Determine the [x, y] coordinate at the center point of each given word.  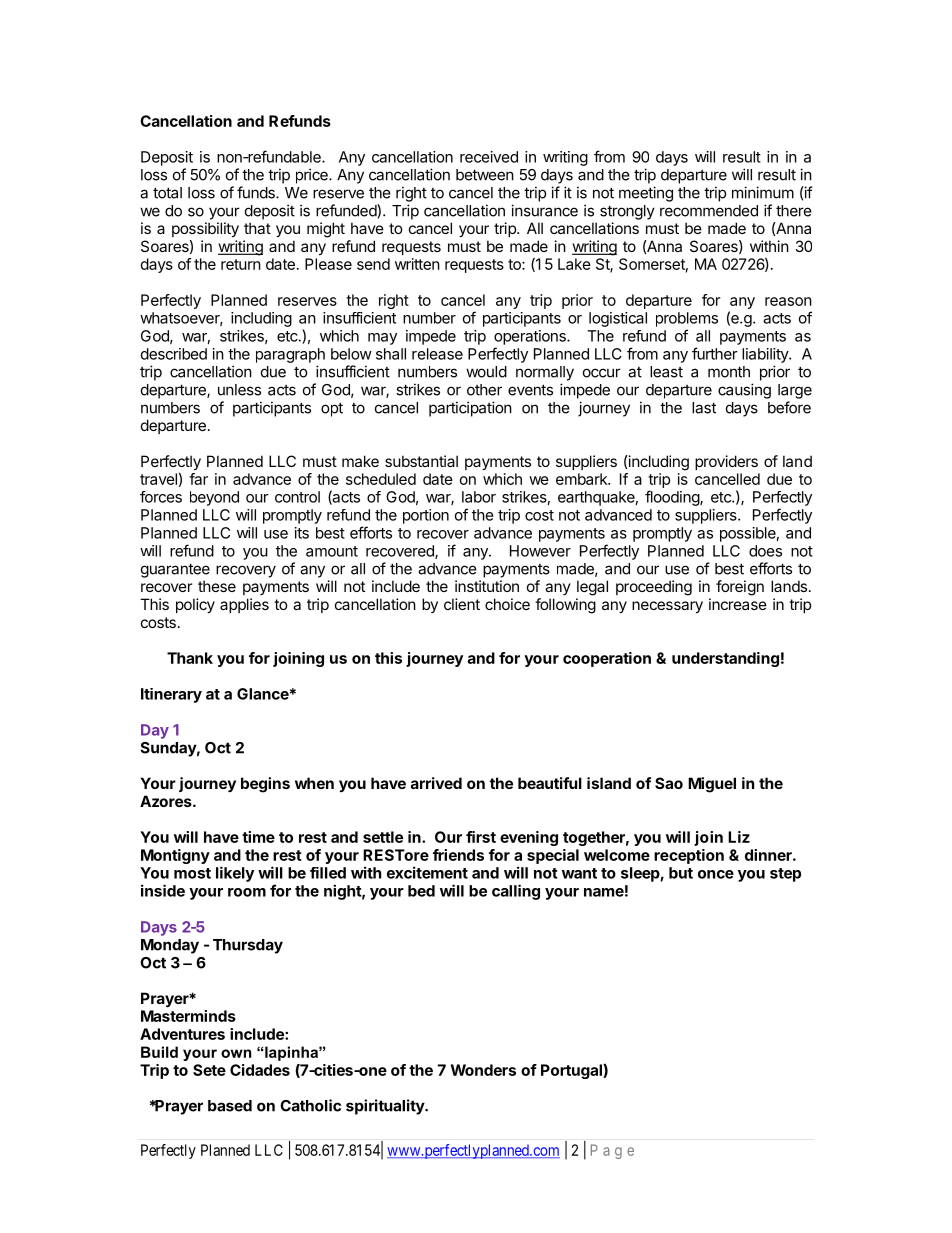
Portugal [572, 1071]
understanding [725, 659]
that [257, 228]
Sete [209, 1070]
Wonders [483, 1070]
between [485, 175]
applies [244, 605]
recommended [709, 211]
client [462, 604]
